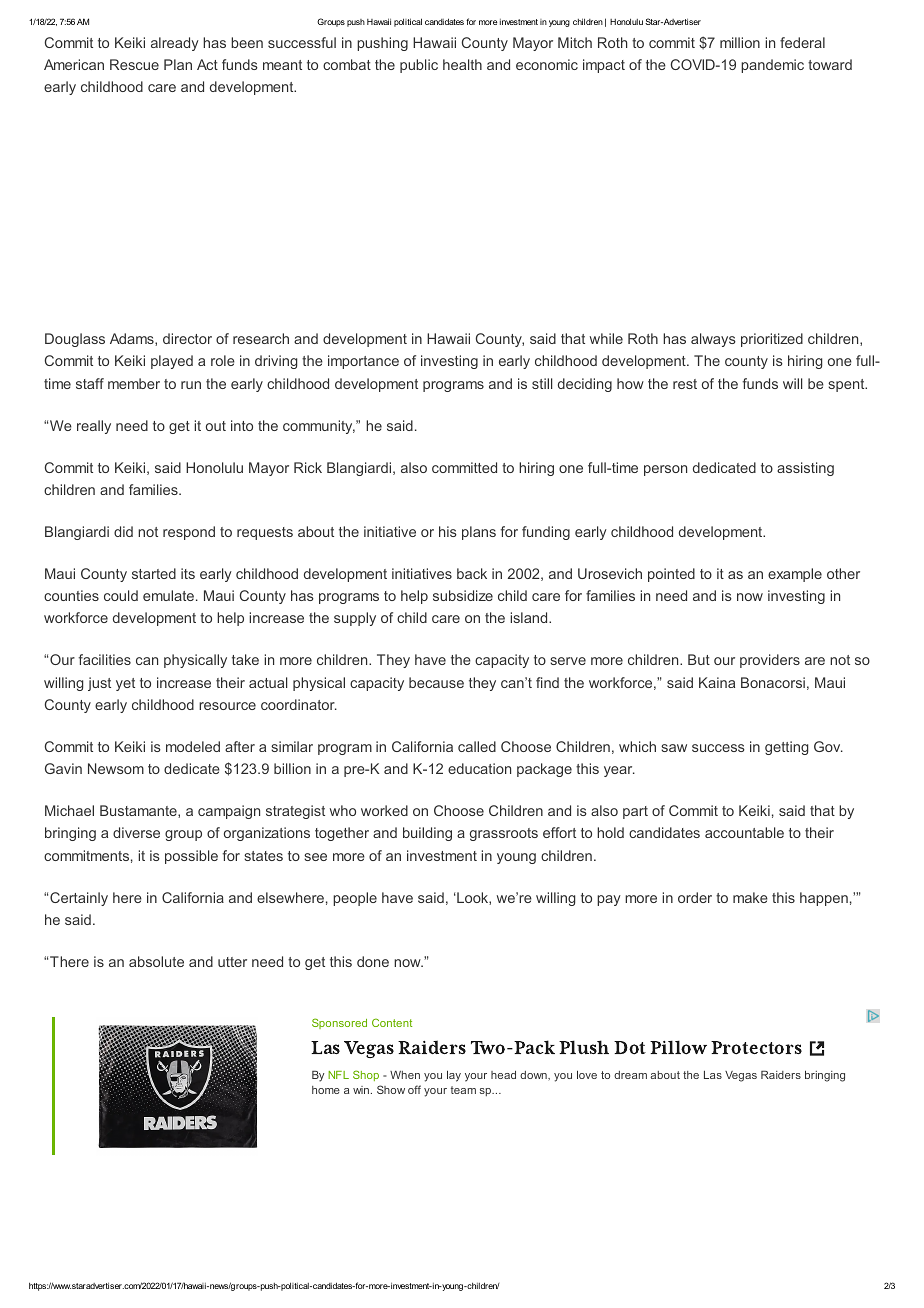 The height and width of the screenshot is (1308, 924). What do you see at coordinates (477, 746) in the screenshot?
I see `called` at bounding box center [477, 746].
